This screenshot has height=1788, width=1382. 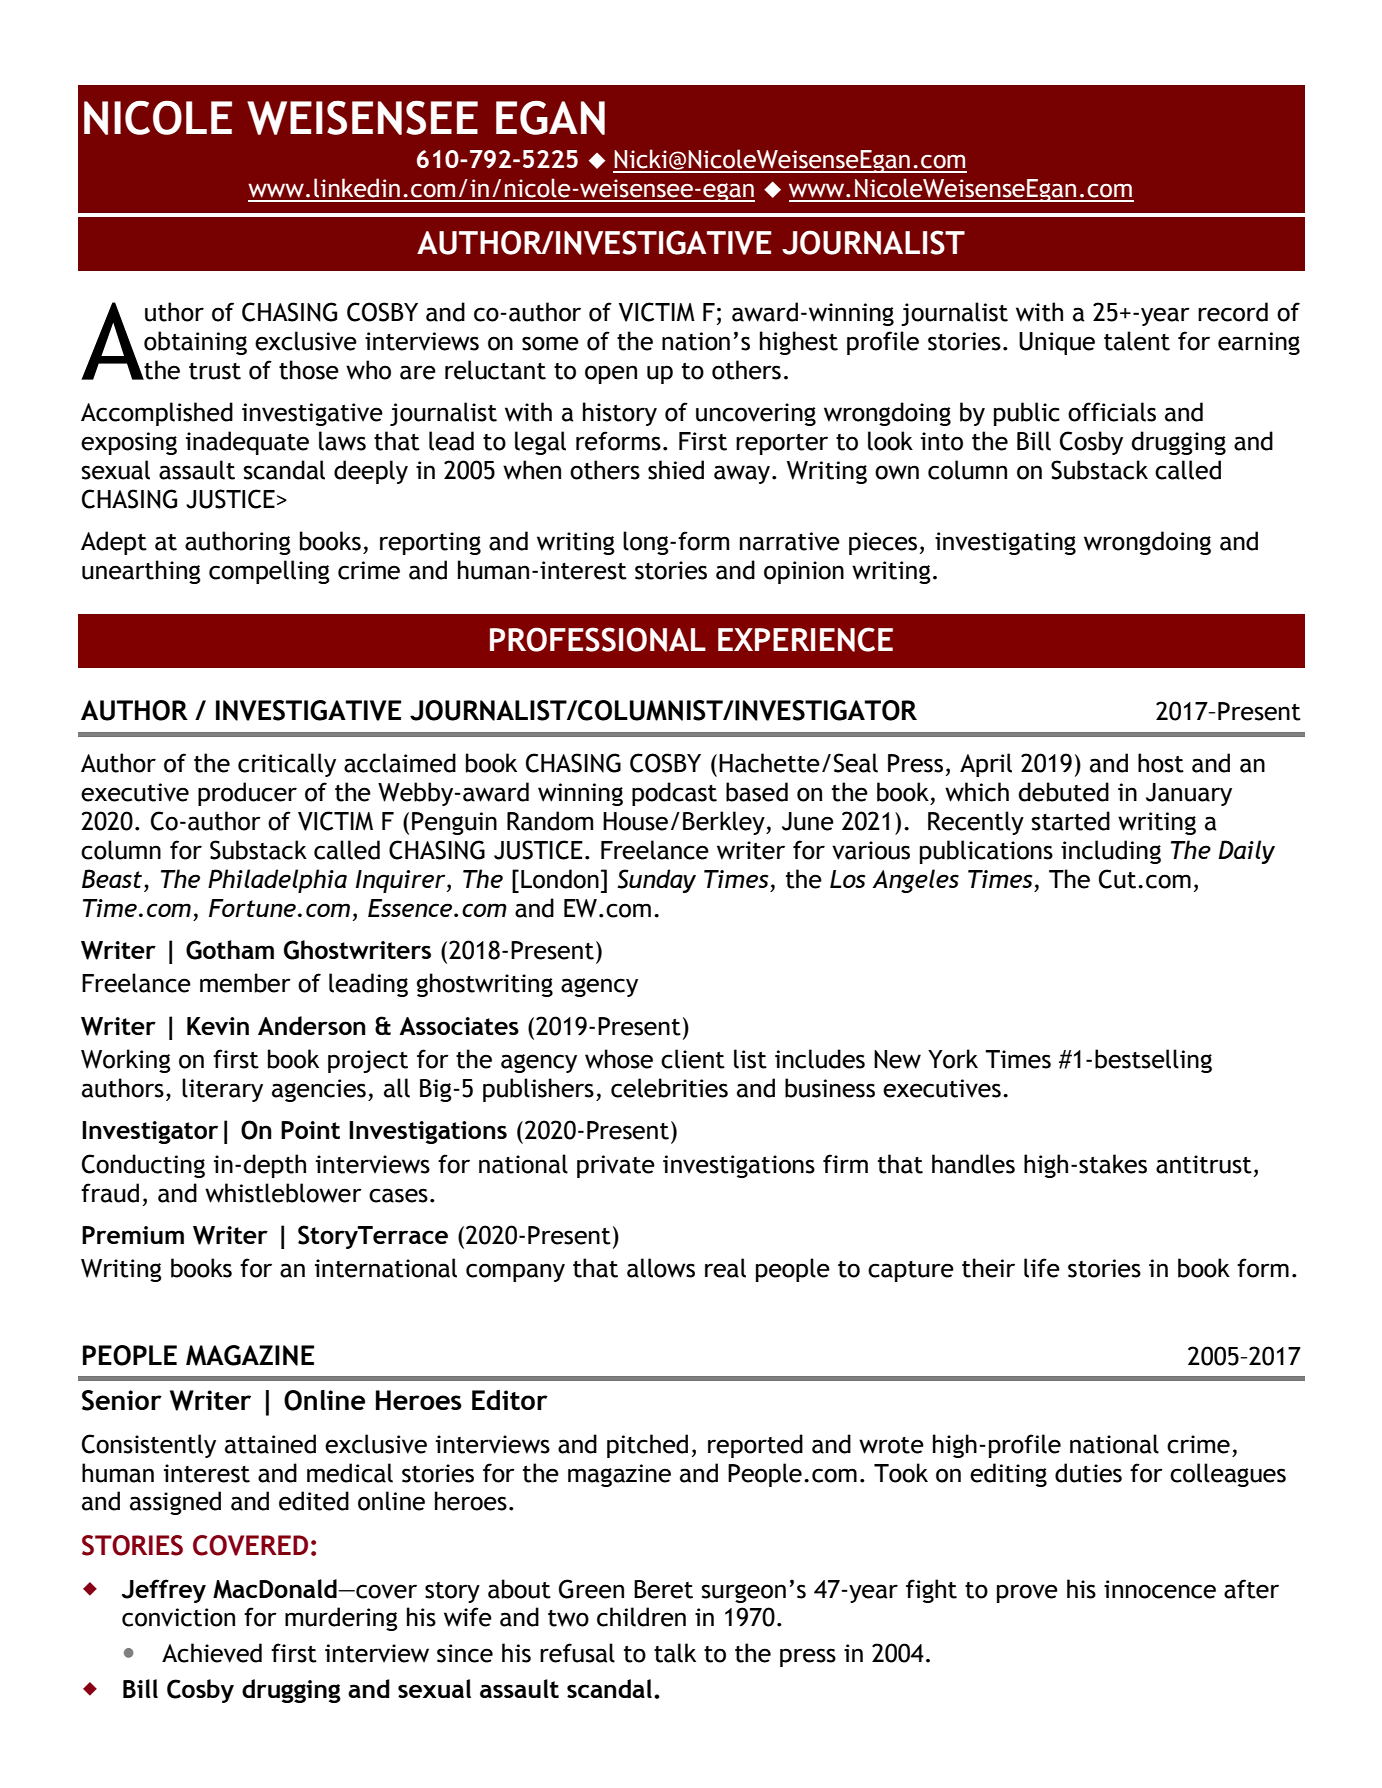 I want to click on life, so click(x=1042, y=1268).
